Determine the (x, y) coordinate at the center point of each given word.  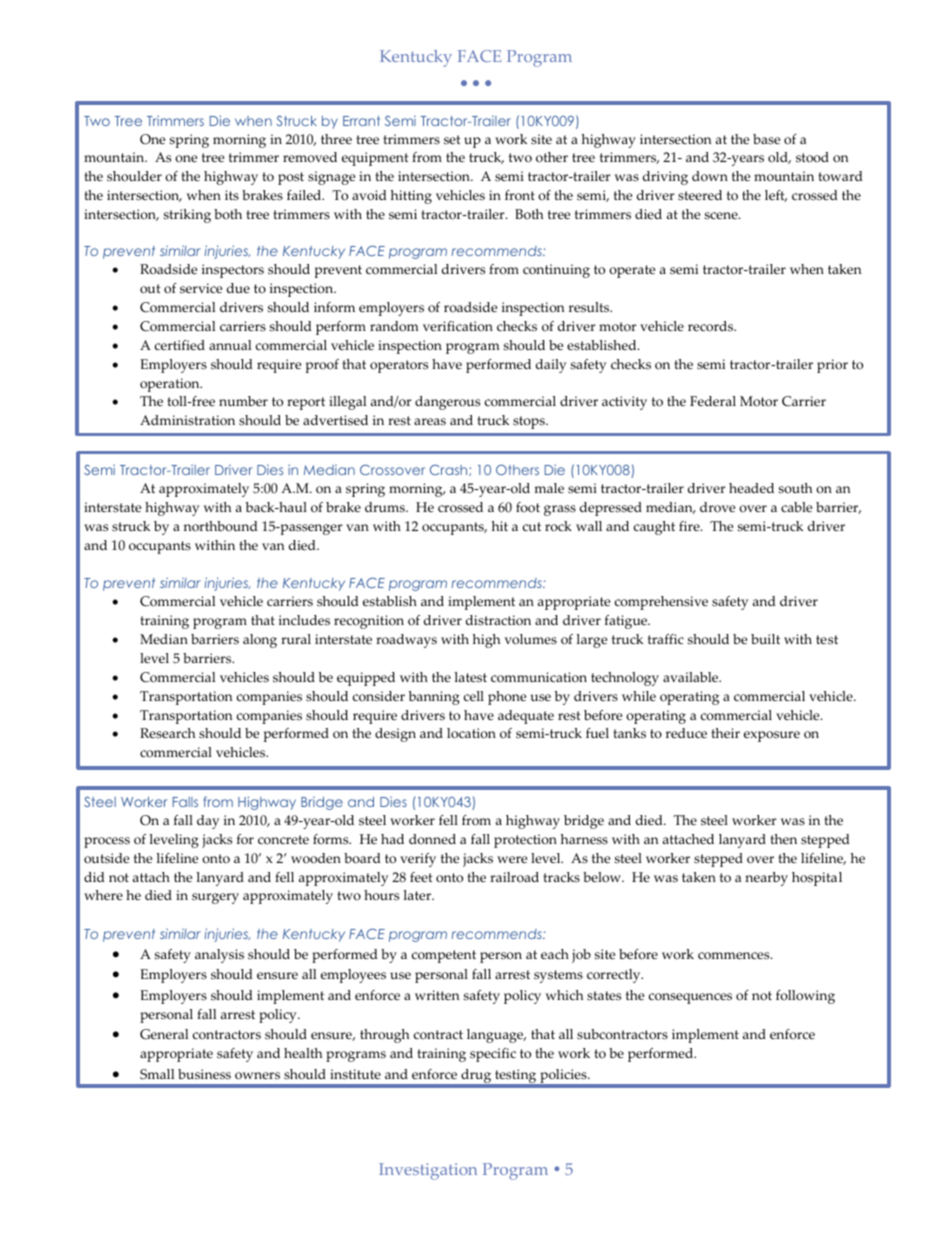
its (232, 195)
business (204, 1074)
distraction (498, 620)
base (766, 139)
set (452, 139)
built (765, 639)
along (260, 641)
